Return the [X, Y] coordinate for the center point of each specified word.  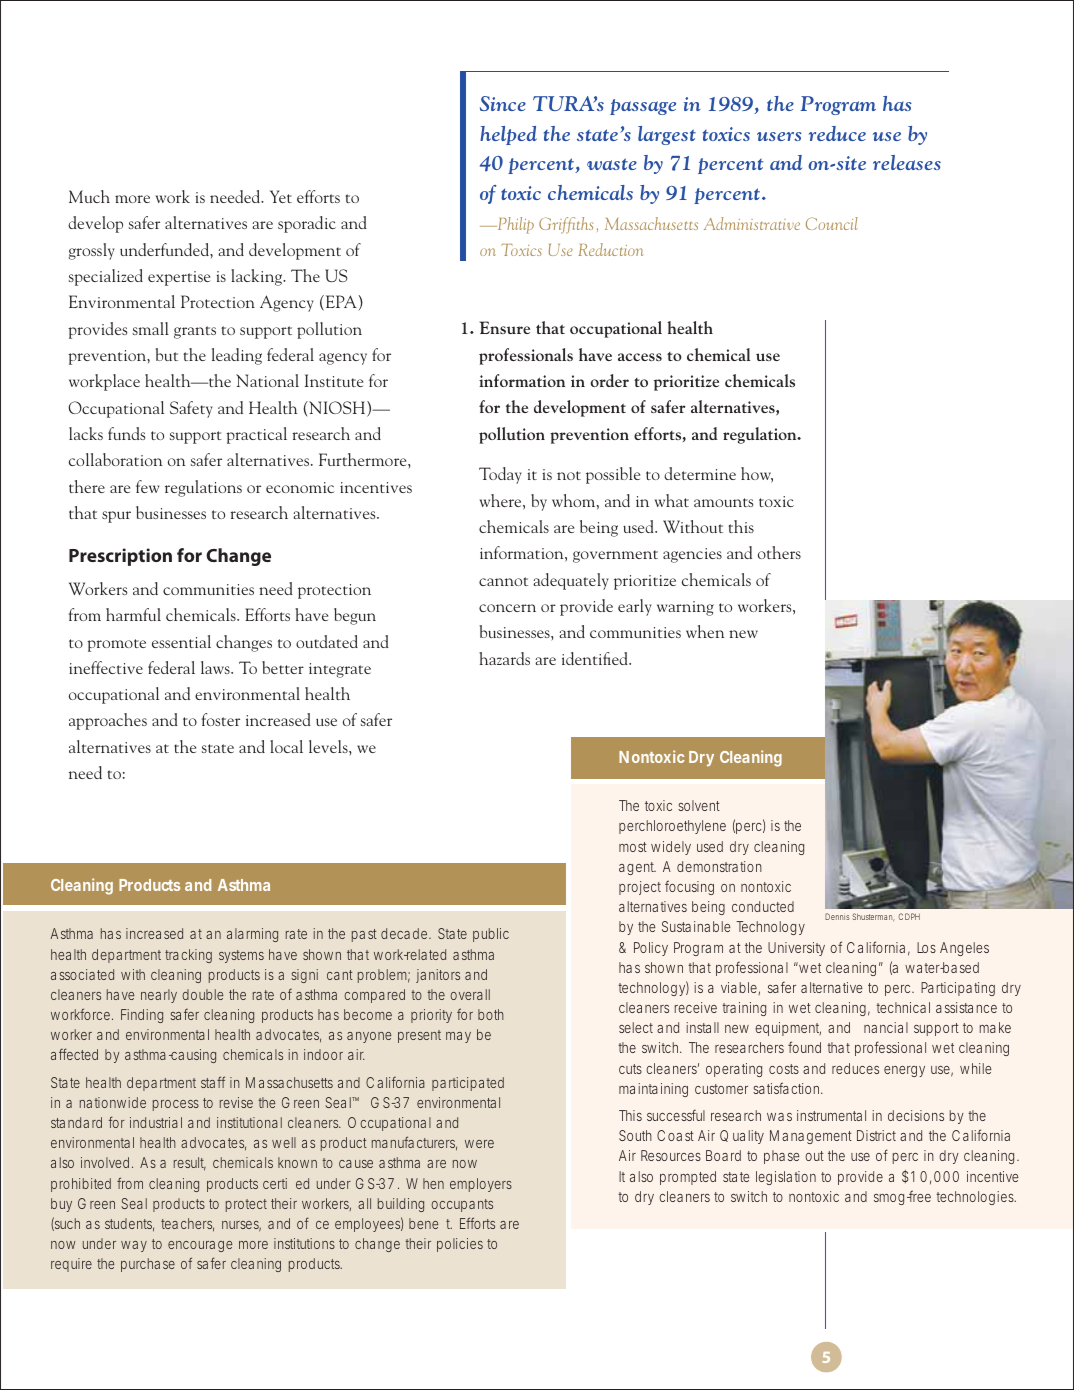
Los [926, 947]
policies [460, 1245]
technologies [976, 1198]
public [491, 935]
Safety [191, 409]
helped [508, 135]
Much [89, 196]
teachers [187, 1225]
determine [700, 473]
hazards [504, 658]
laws [216, 667]
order [609, 380]
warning [685, 608]
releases [907, 162]
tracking [188, 956]
